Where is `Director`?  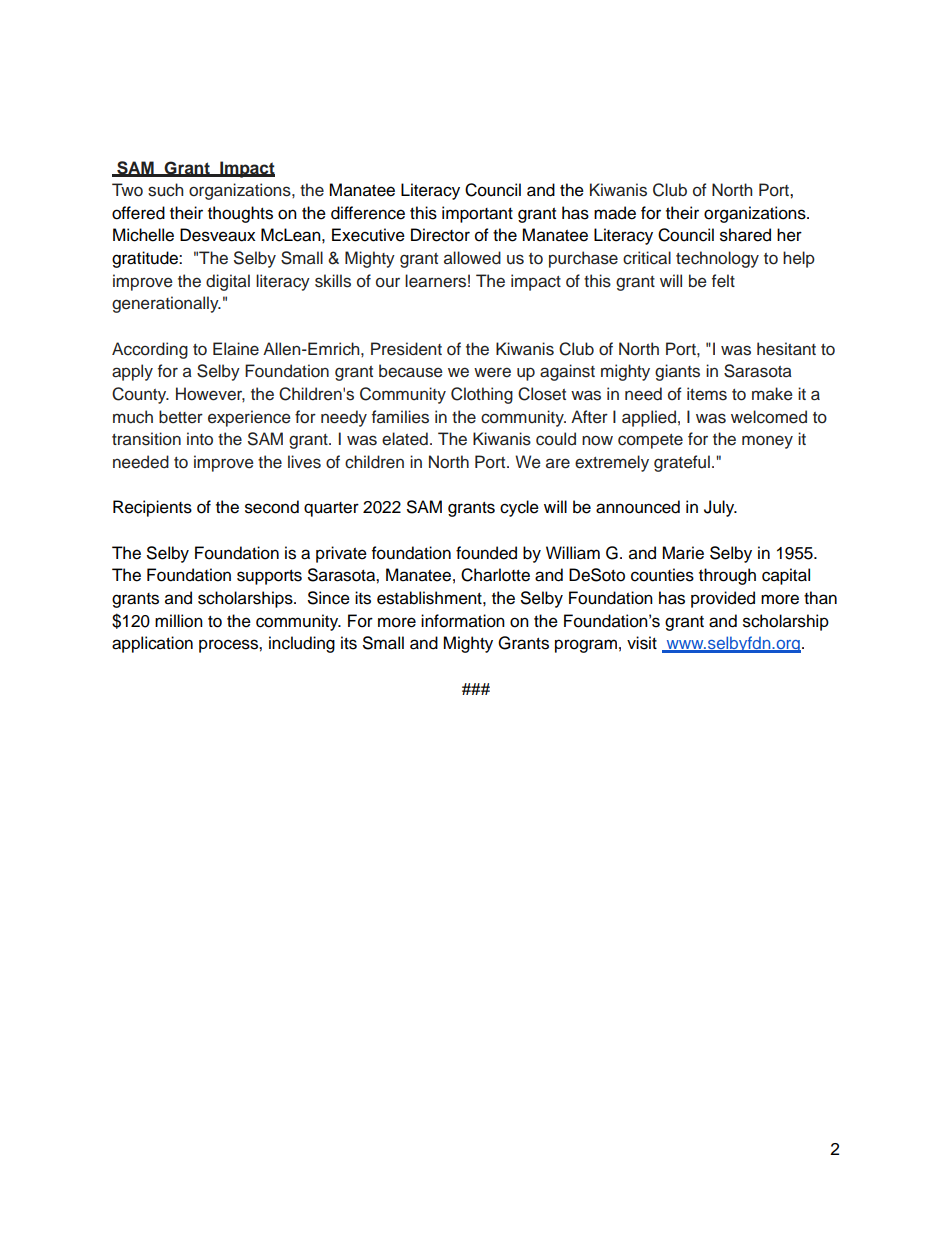
Director is located at coordinates (440, 235).
